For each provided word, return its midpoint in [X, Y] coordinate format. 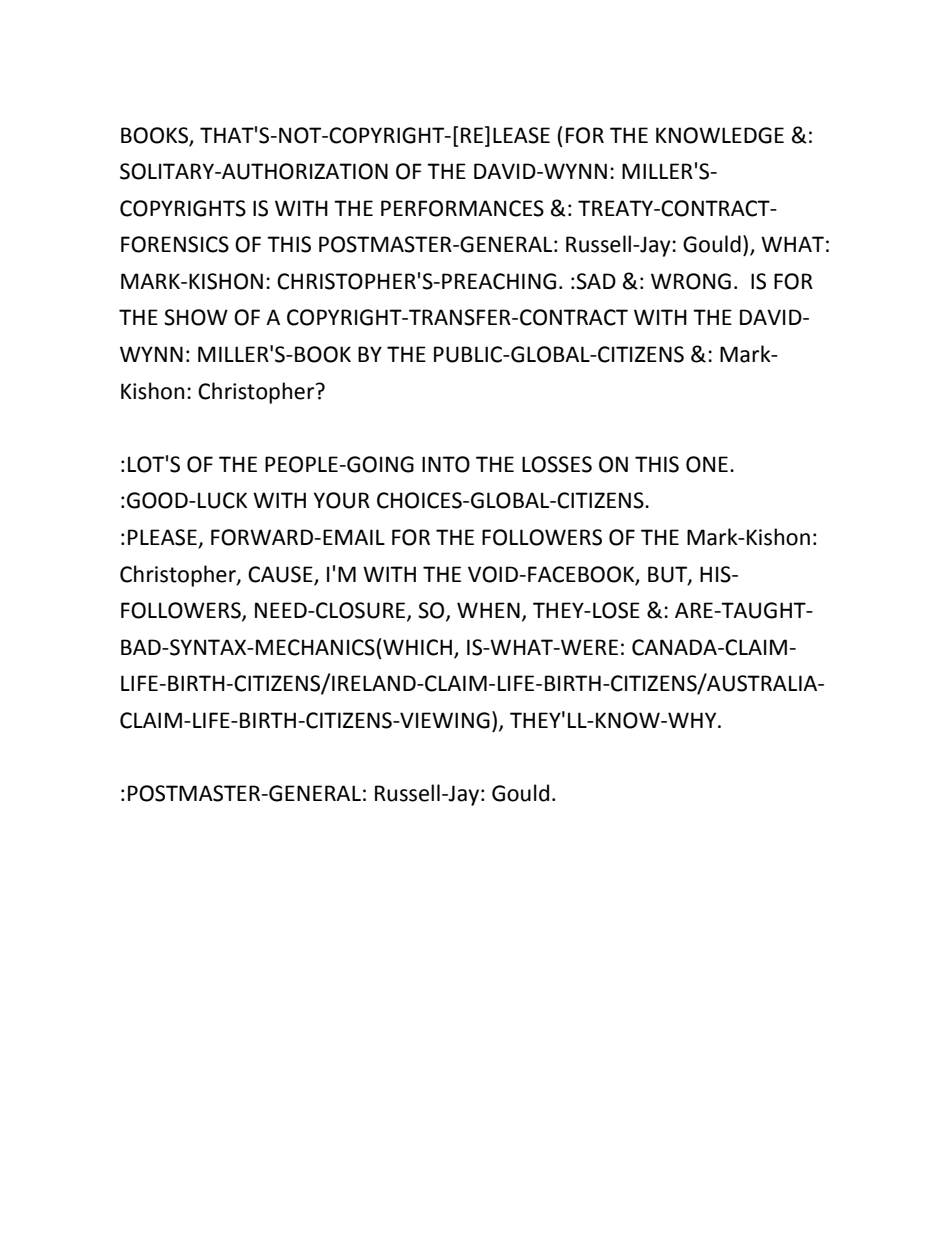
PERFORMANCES [462, 208]
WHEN [488, 610]
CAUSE [280, 574]
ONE [707, 464]
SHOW [196, 317]
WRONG [691, 281]
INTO [446, 464]
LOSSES [557, 464]
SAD [596, 281]
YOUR [341, 500]
